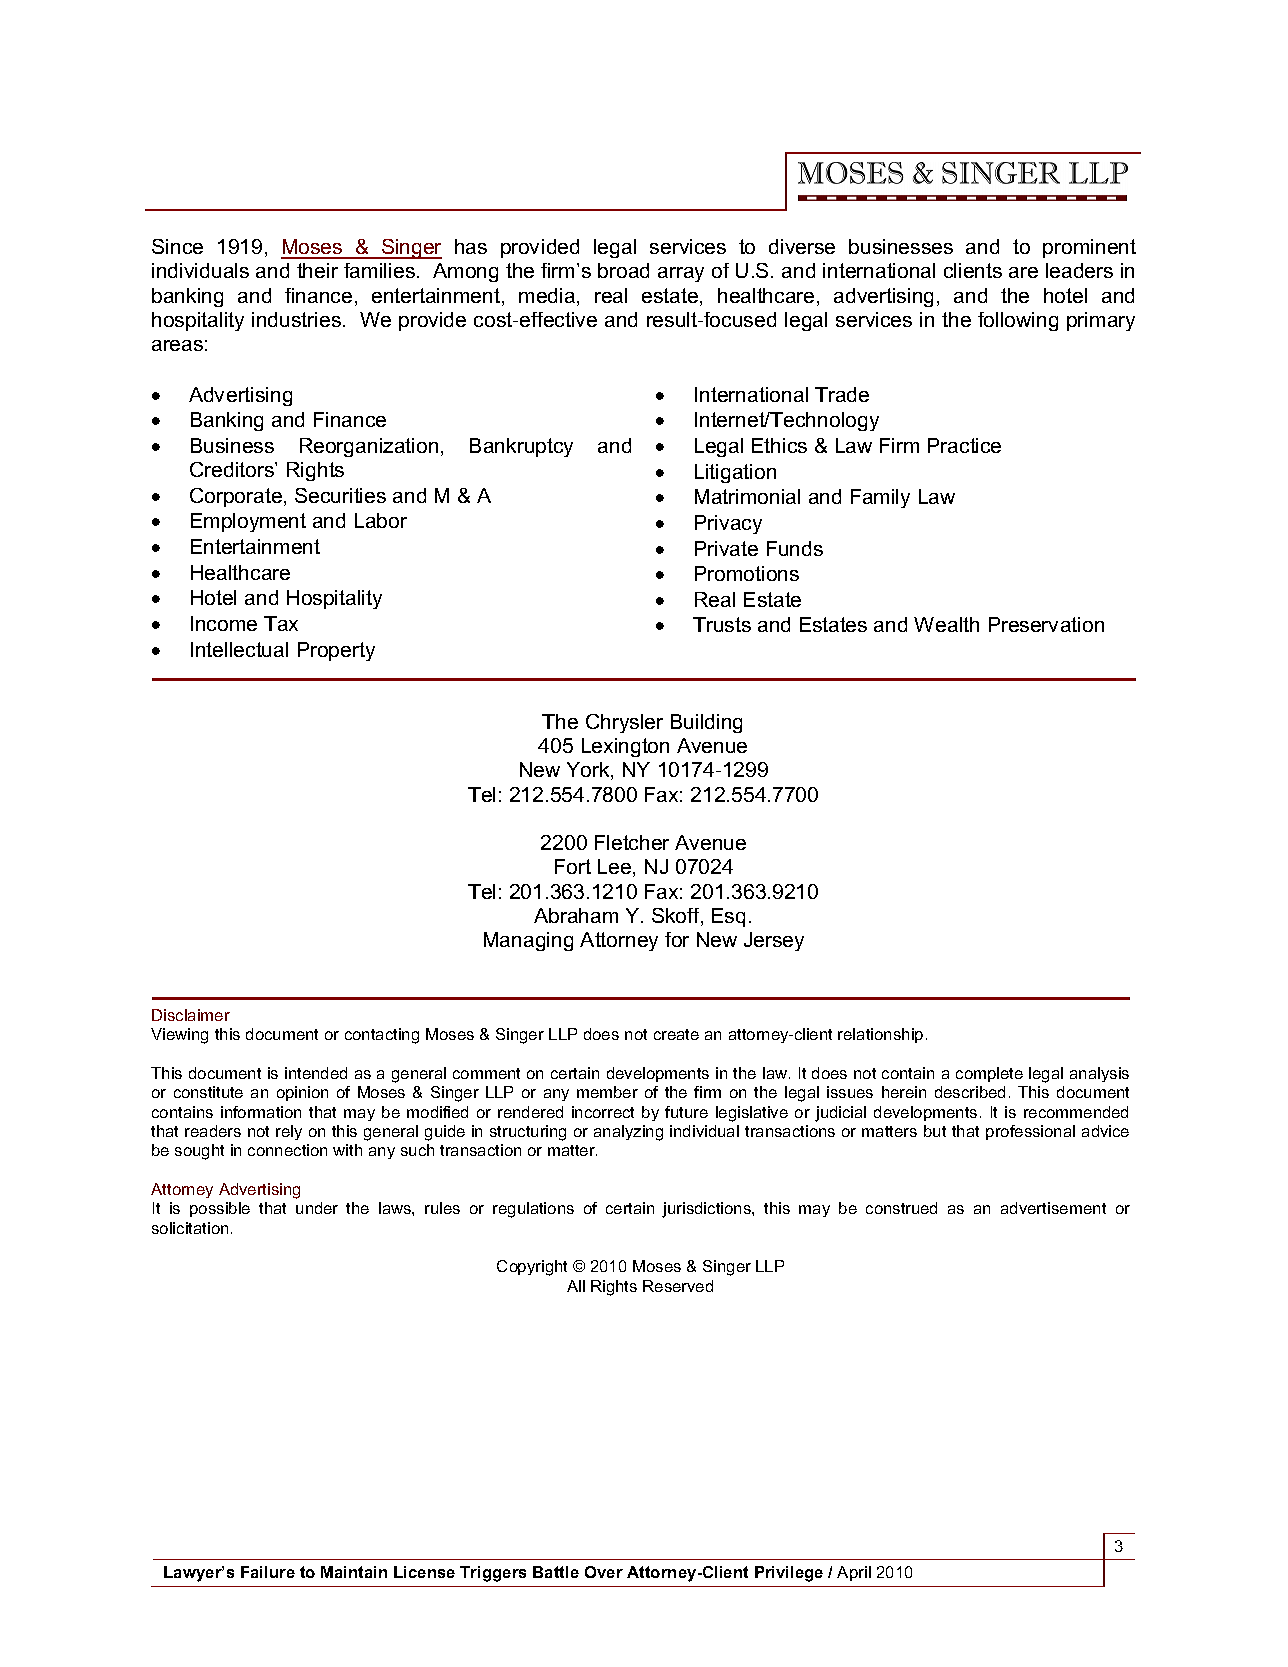 This screenshot has height=1667, width=1288. Describe the element at coordinates (946, 624) in the screenshot. I see `Wealth` at that location.
